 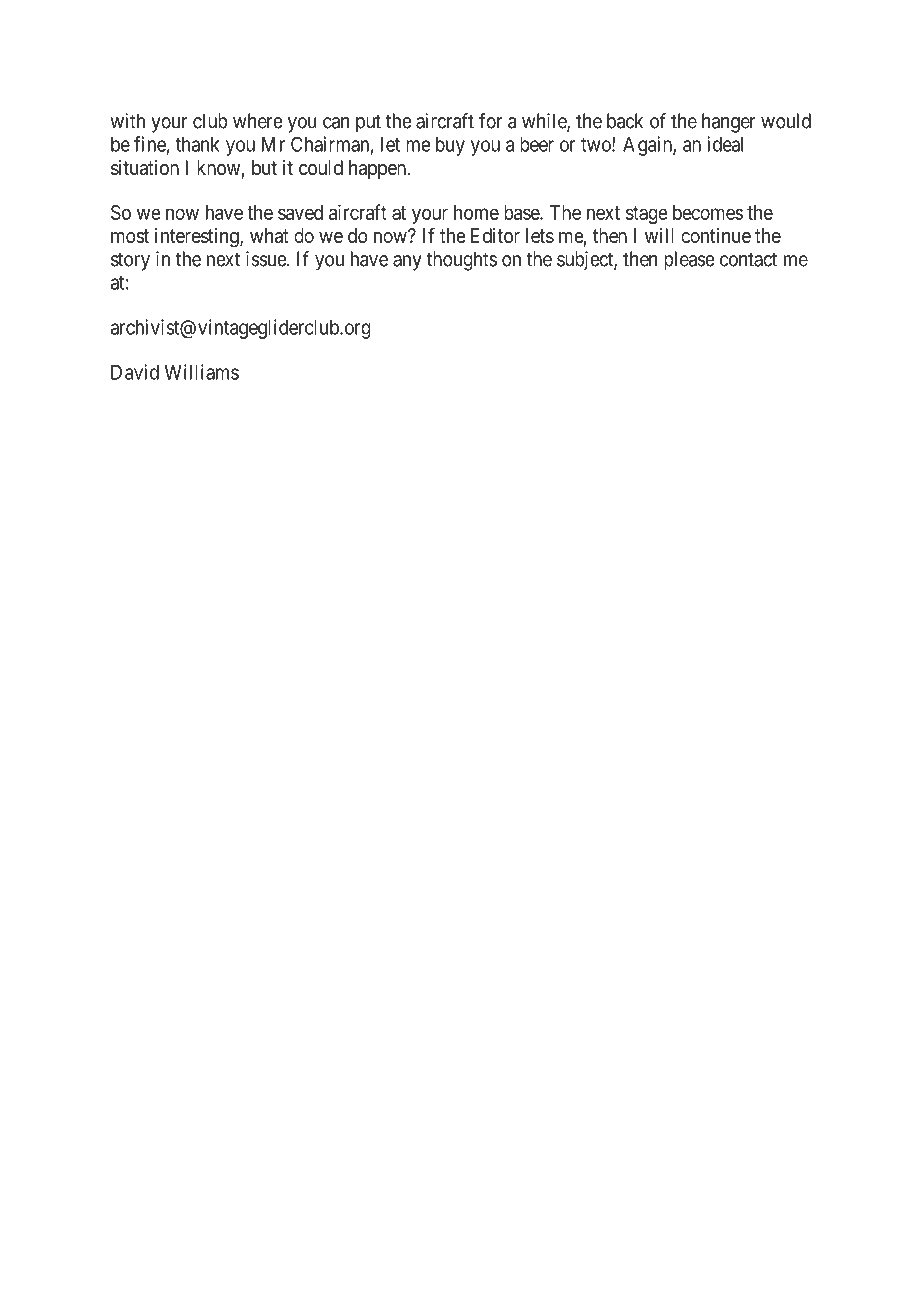 What do you see at coordinates (495, 235) in the screenshot?
I see `Editor` at bounding box center [495, 235].
